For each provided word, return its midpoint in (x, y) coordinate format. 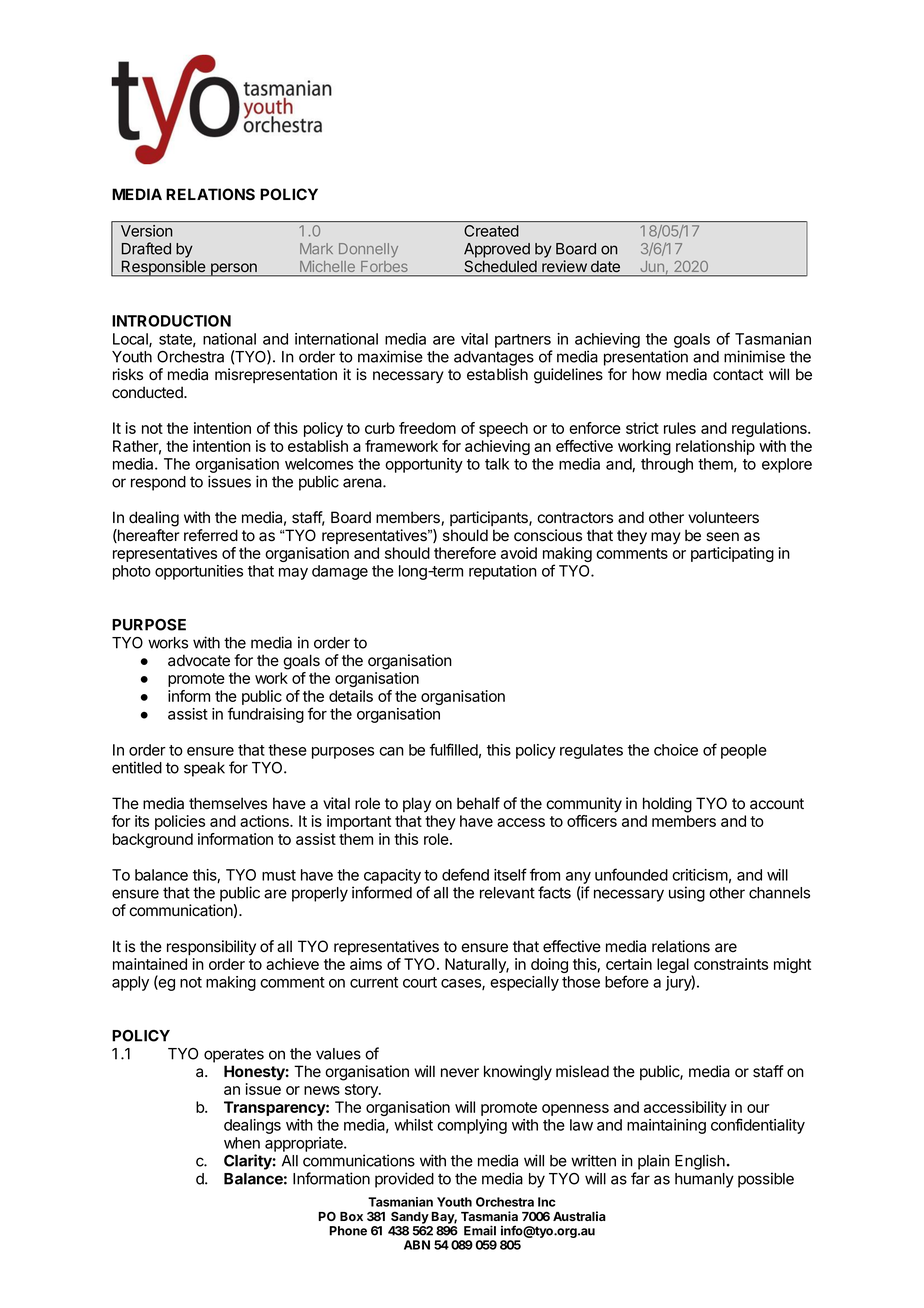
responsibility (211, 948)
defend (465, 874)
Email (480, 1230)
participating (732, 554)
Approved (497, 250)
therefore (465, 553)
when (242, 1143)
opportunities (199, 572)
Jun (653, 268)
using (687, 894)
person (234, 270)
